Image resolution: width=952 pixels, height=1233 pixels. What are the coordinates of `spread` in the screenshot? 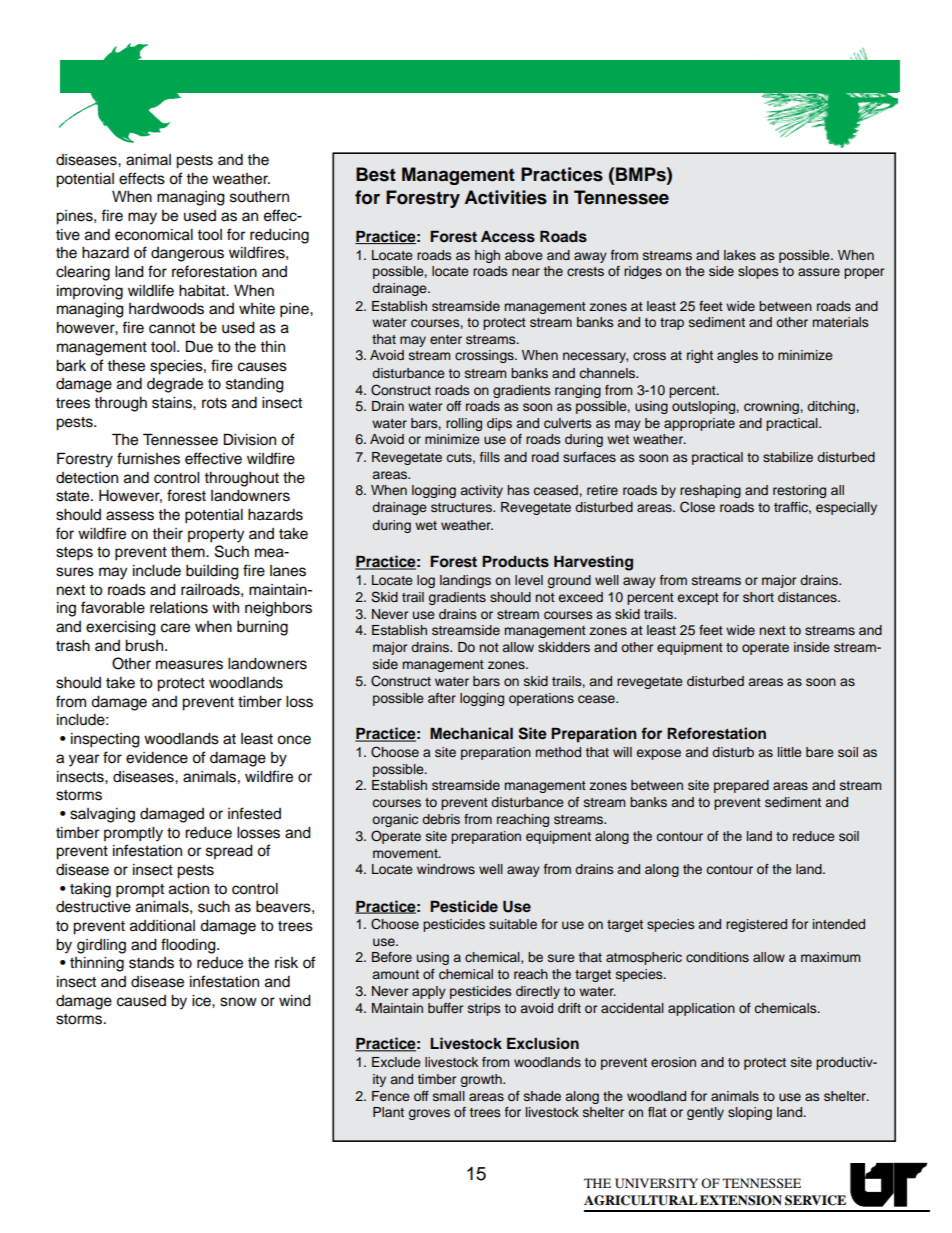 It's located at (229, 852).
